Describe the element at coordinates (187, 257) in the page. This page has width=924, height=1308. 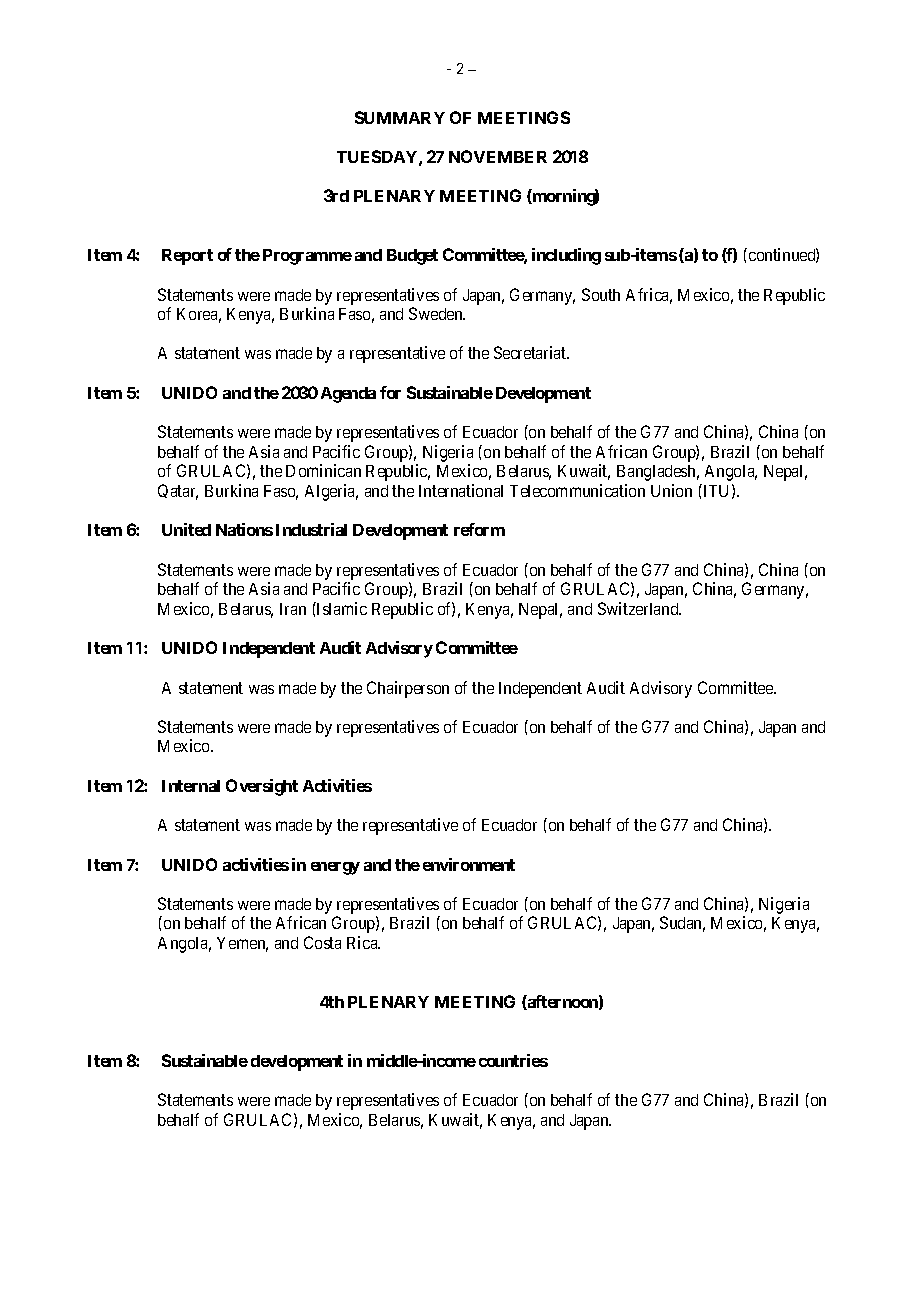
I see `Report` at that location.
